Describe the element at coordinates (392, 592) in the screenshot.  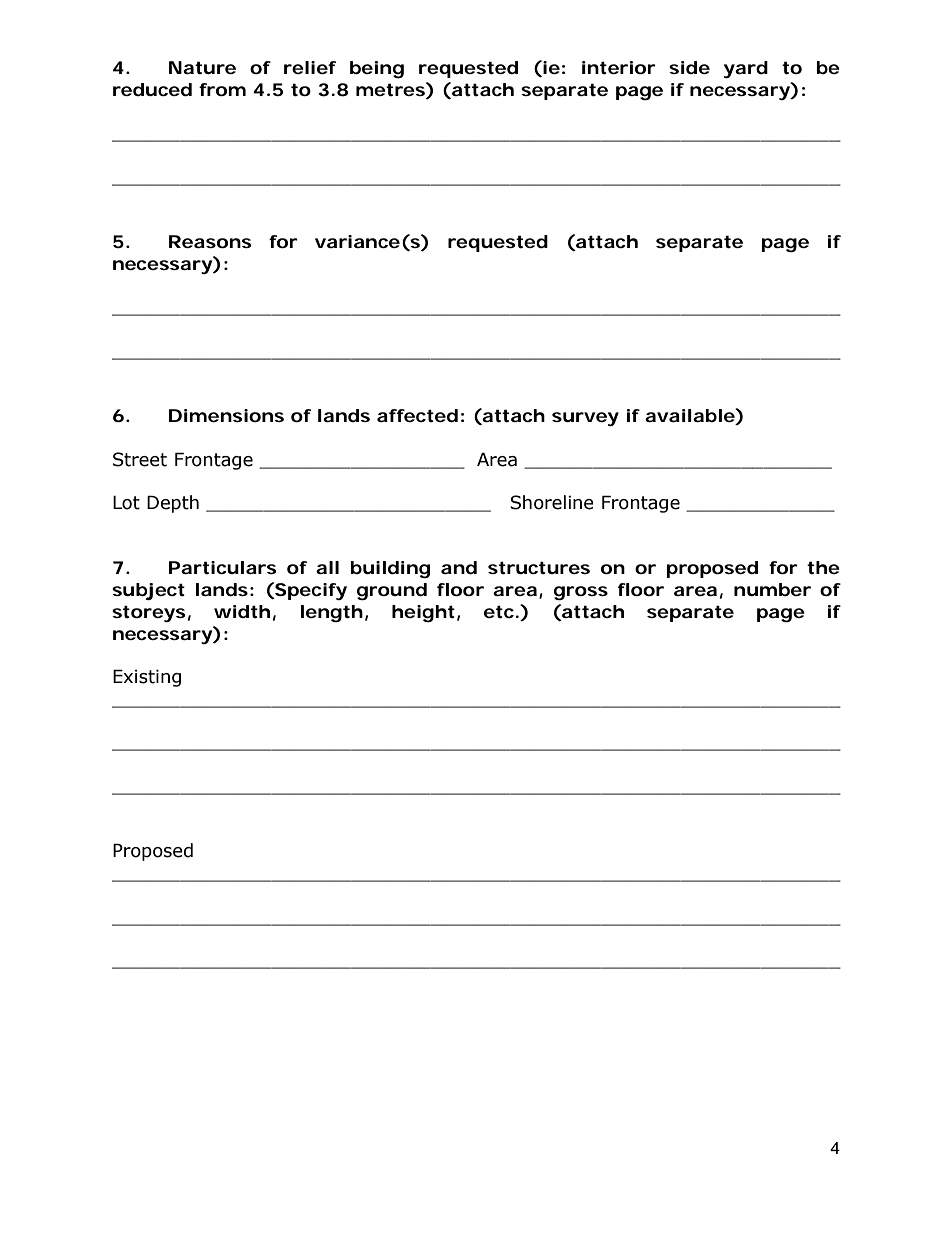
I see `ground` at that location.
